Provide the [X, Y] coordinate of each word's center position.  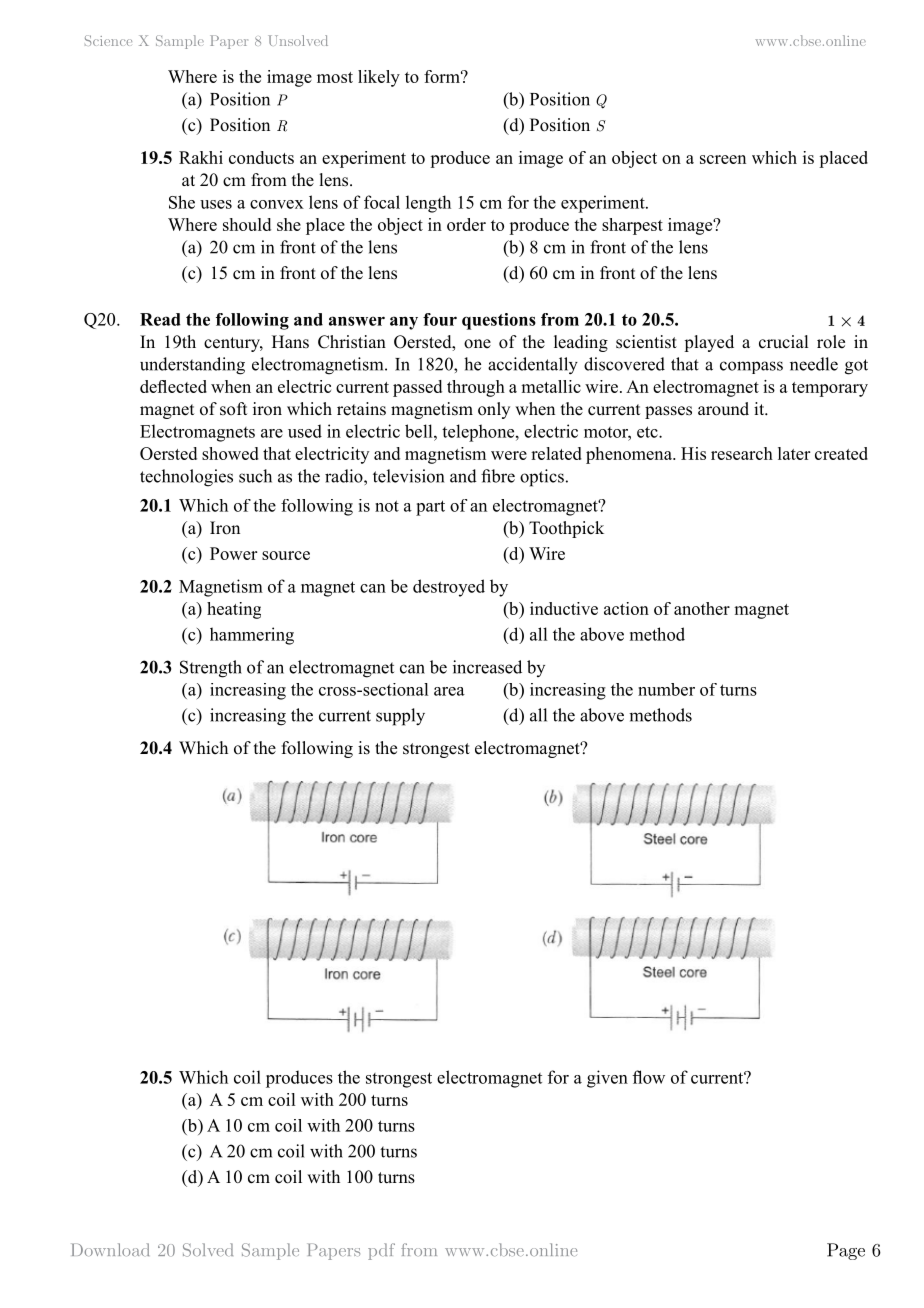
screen [723, 159]
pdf [381, 1251]
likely [379, 78]
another [702, 608]
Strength [211, 669]
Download [110, 1249]
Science [108, 40]
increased [487, 667]
